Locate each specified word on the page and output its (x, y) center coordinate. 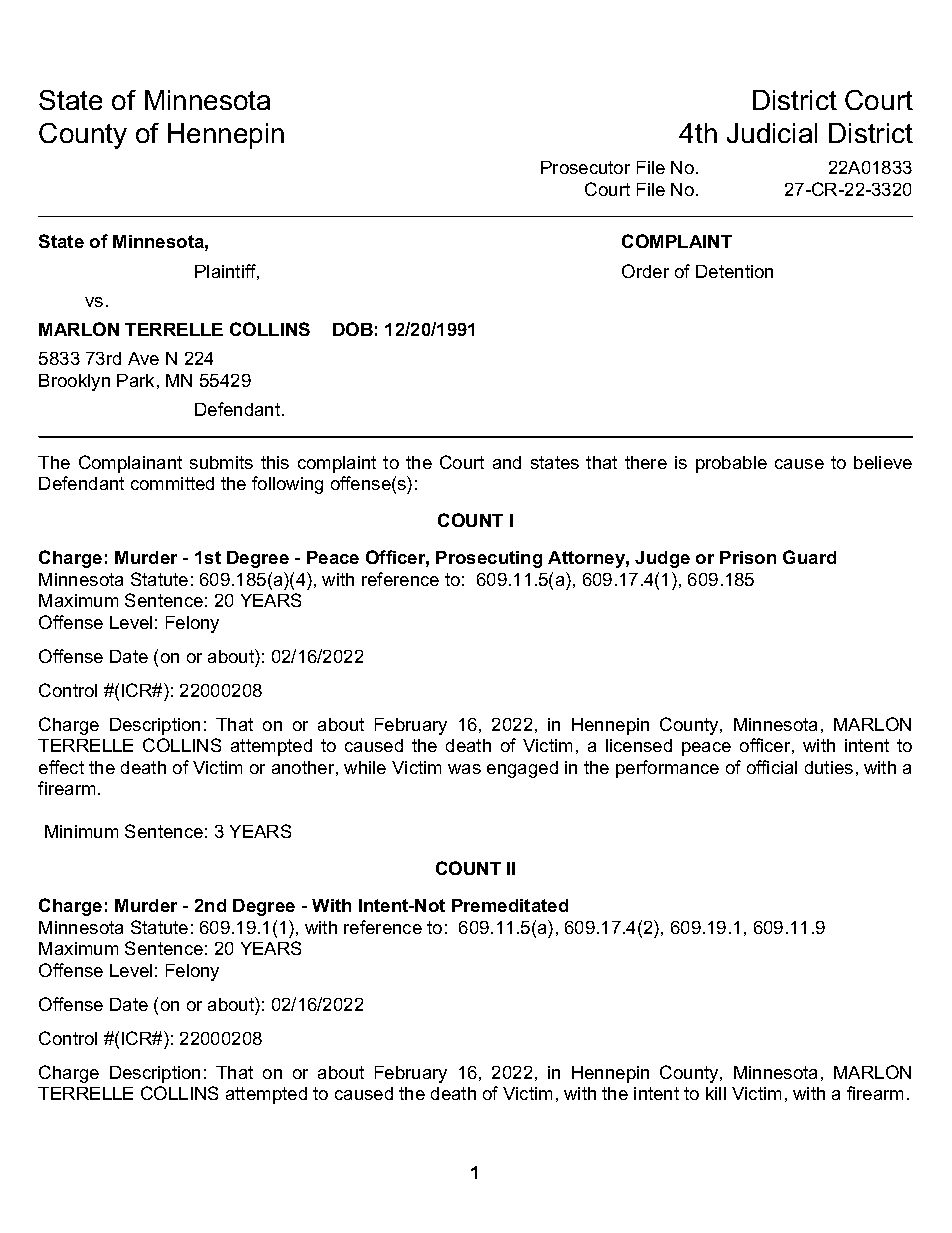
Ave (143, 358)
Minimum (81, 831)
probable (731, 464)
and (507, 462)
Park (135, 380)
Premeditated (510, 905)
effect (61, 767)
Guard (809, 557)
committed (172, 483)
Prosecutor (585, 167)
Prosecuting (489, 559)
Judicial (772, 133)
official (772, 767)
